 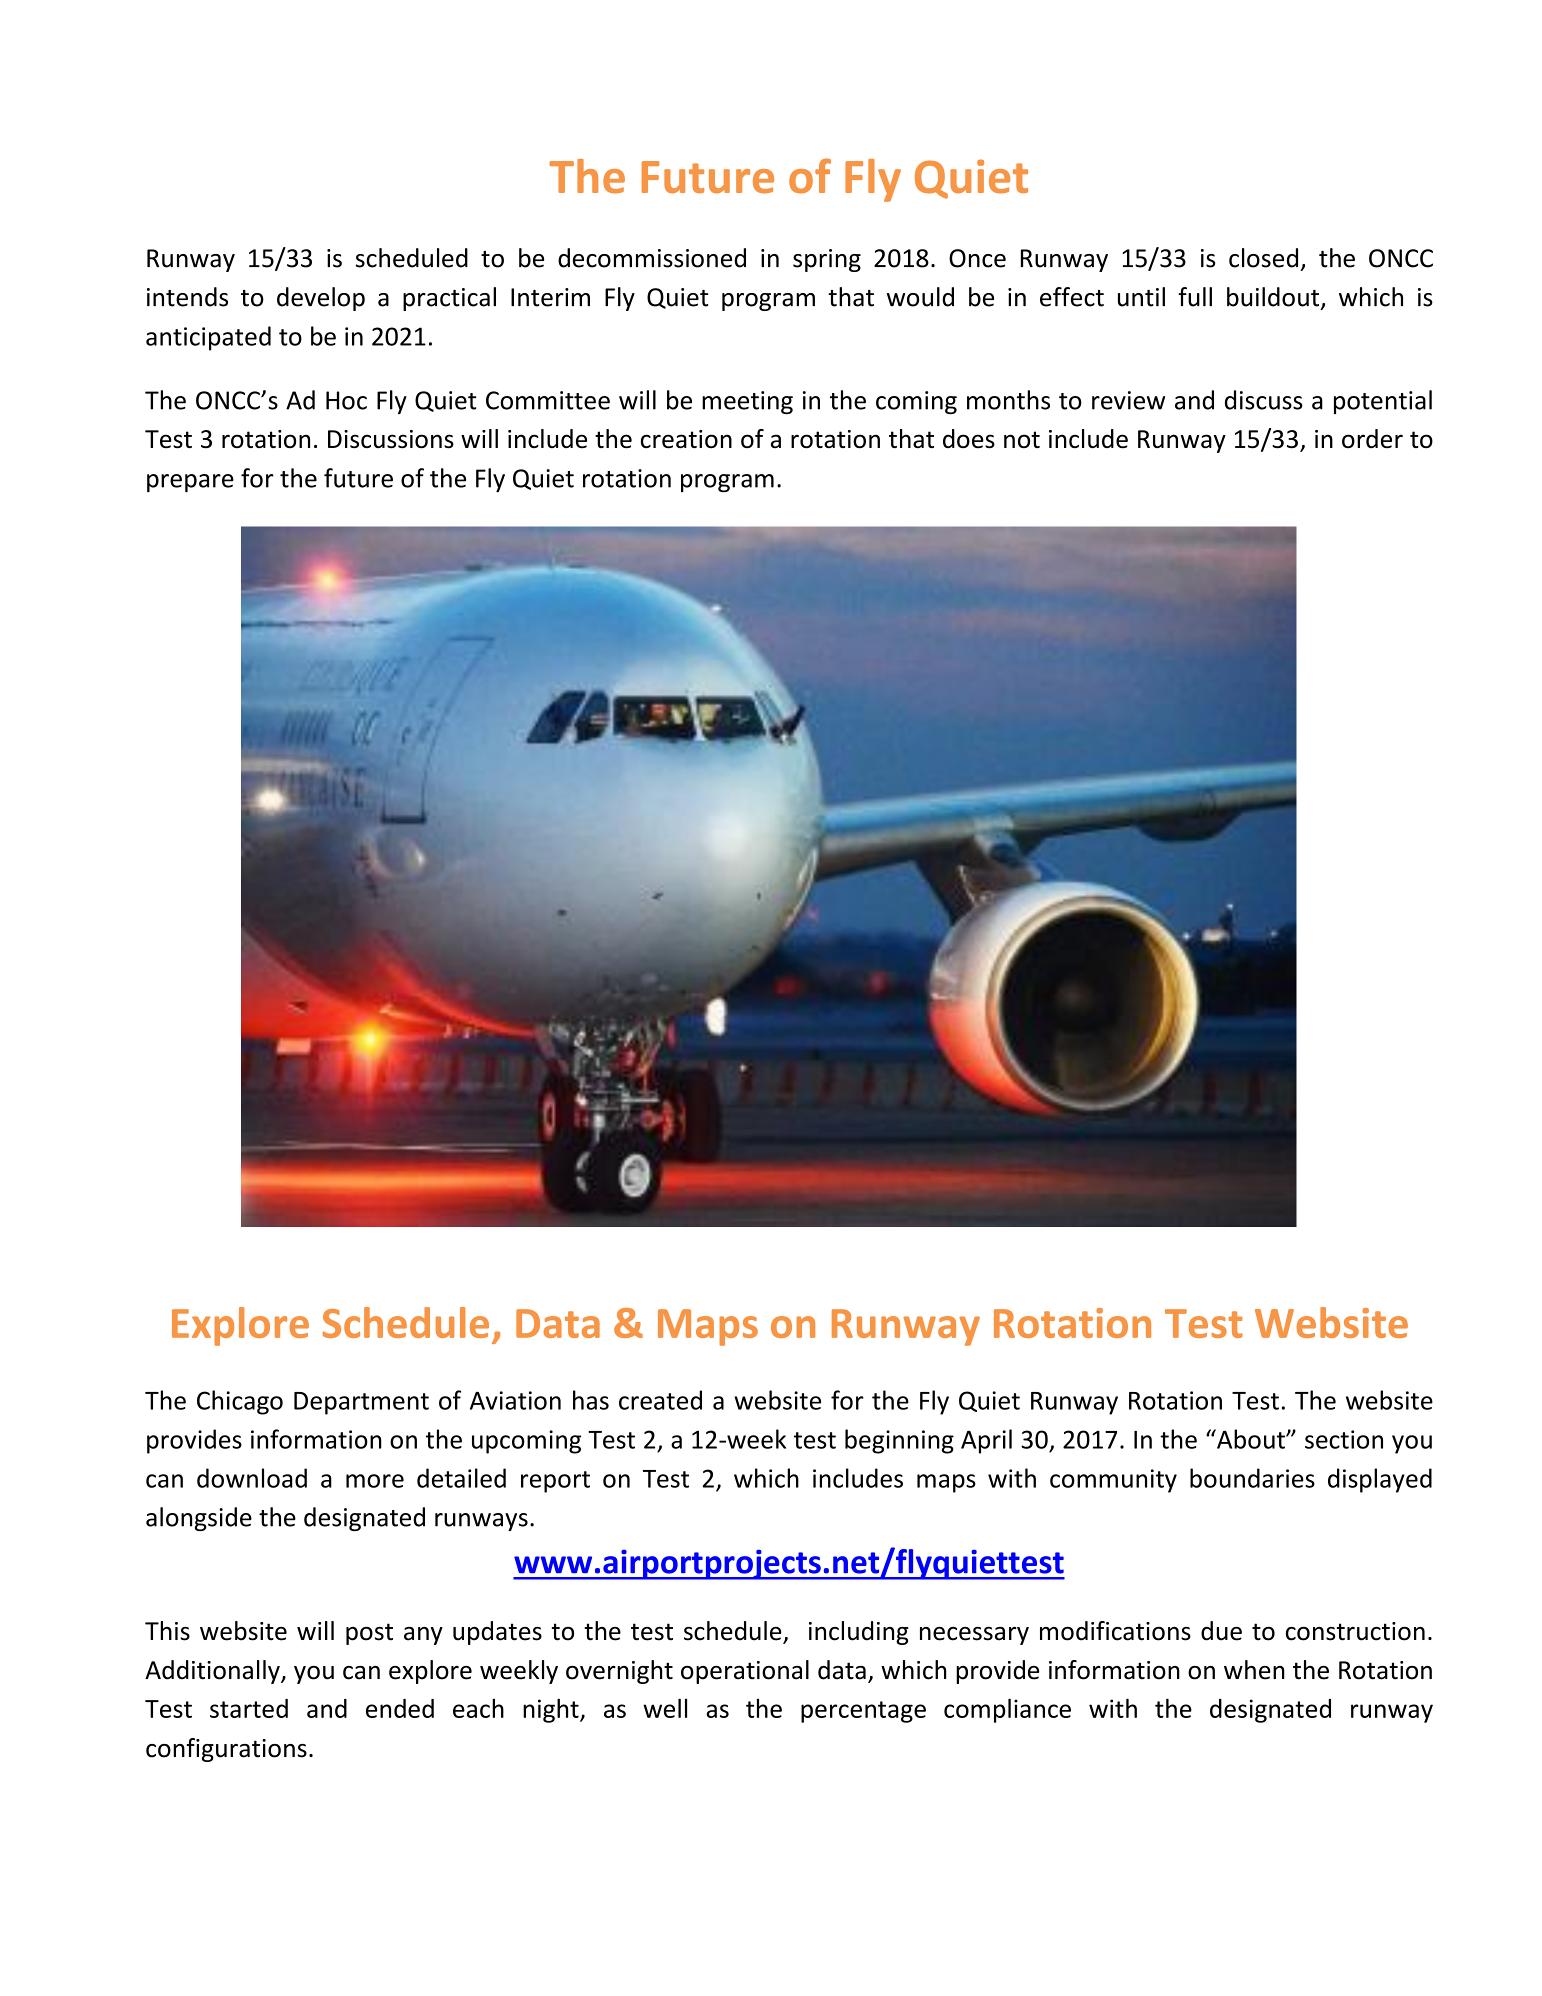 What do you see at coordinates (1254, 1670) in the document?
I see `when` at bounding box center [1254, 1670].
